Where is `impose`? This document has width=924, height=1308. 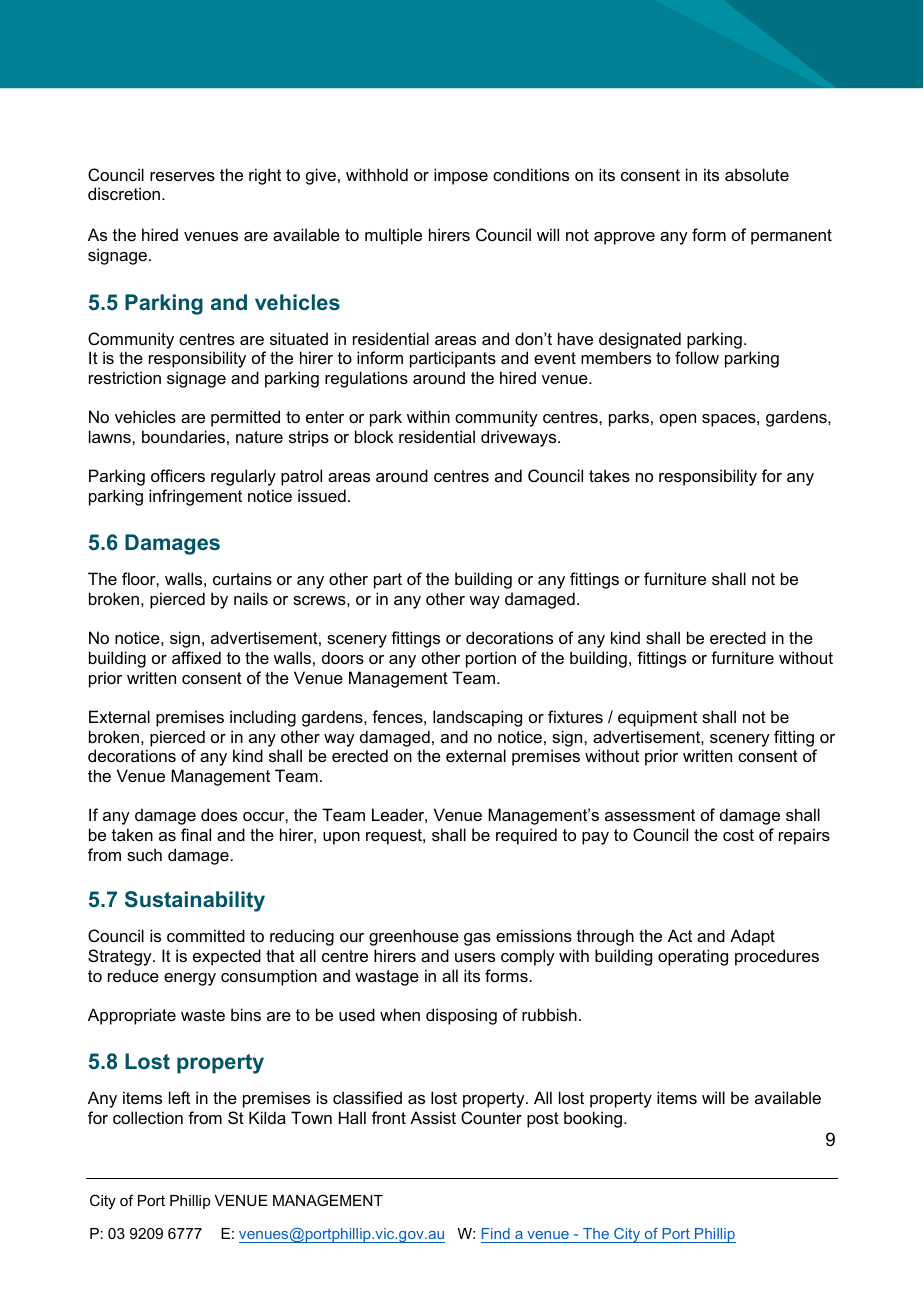 impose is located at coordinates (461, 176).
